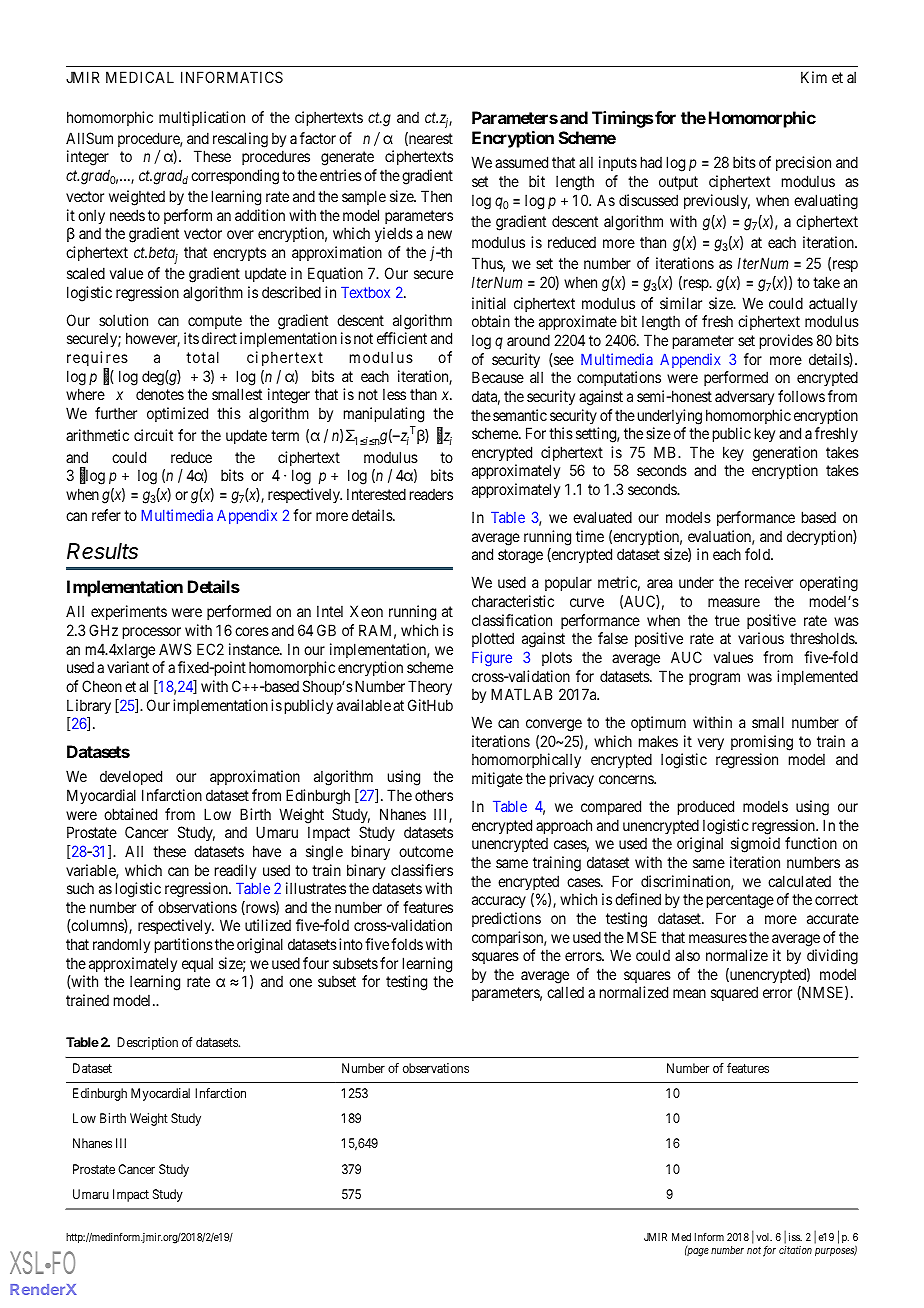 The height and width of the image is (1308, 924). I want to click on Because, so click(498, 377).
